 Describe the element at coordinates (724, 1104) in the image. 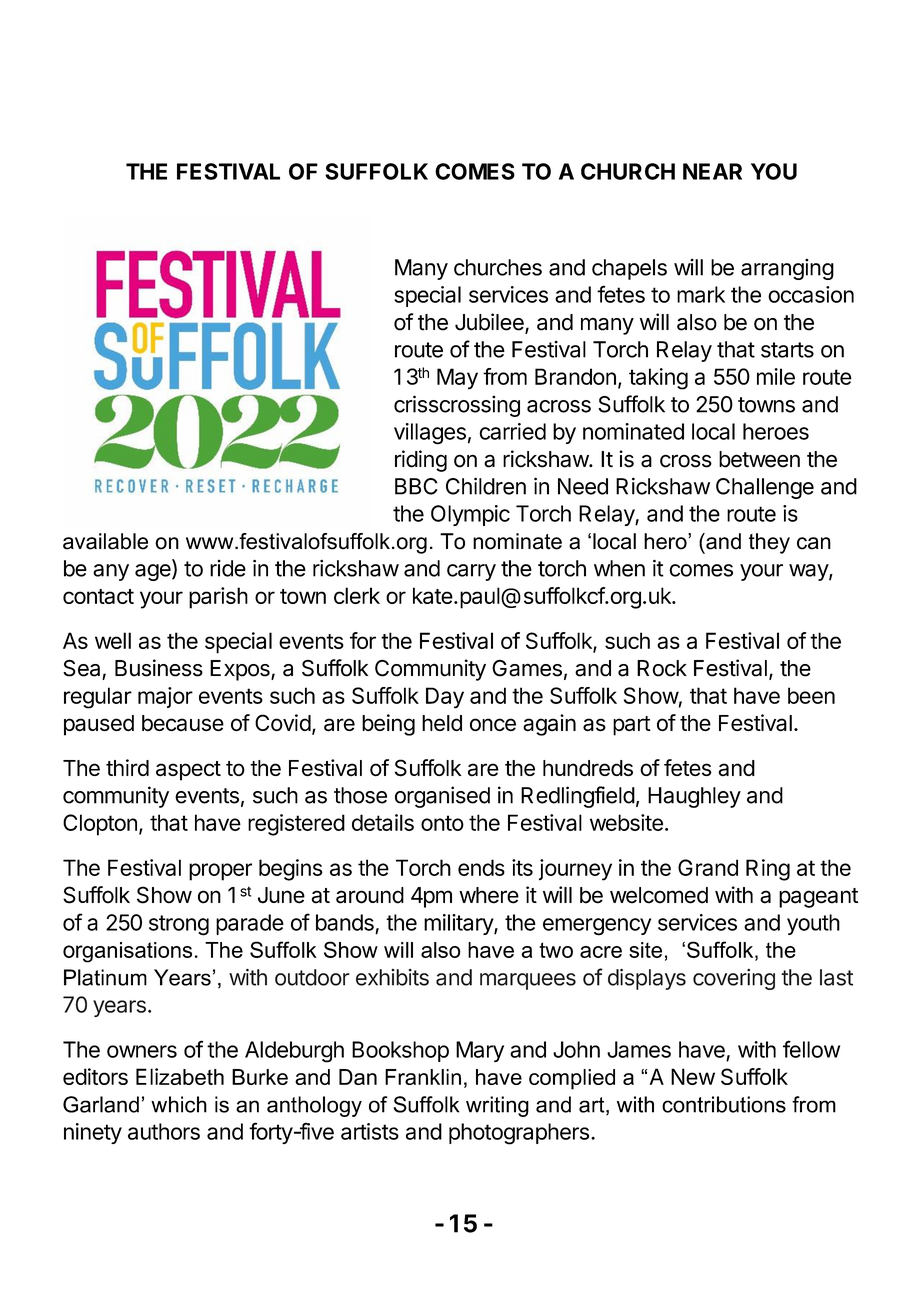

I see `contributions` at that location.
